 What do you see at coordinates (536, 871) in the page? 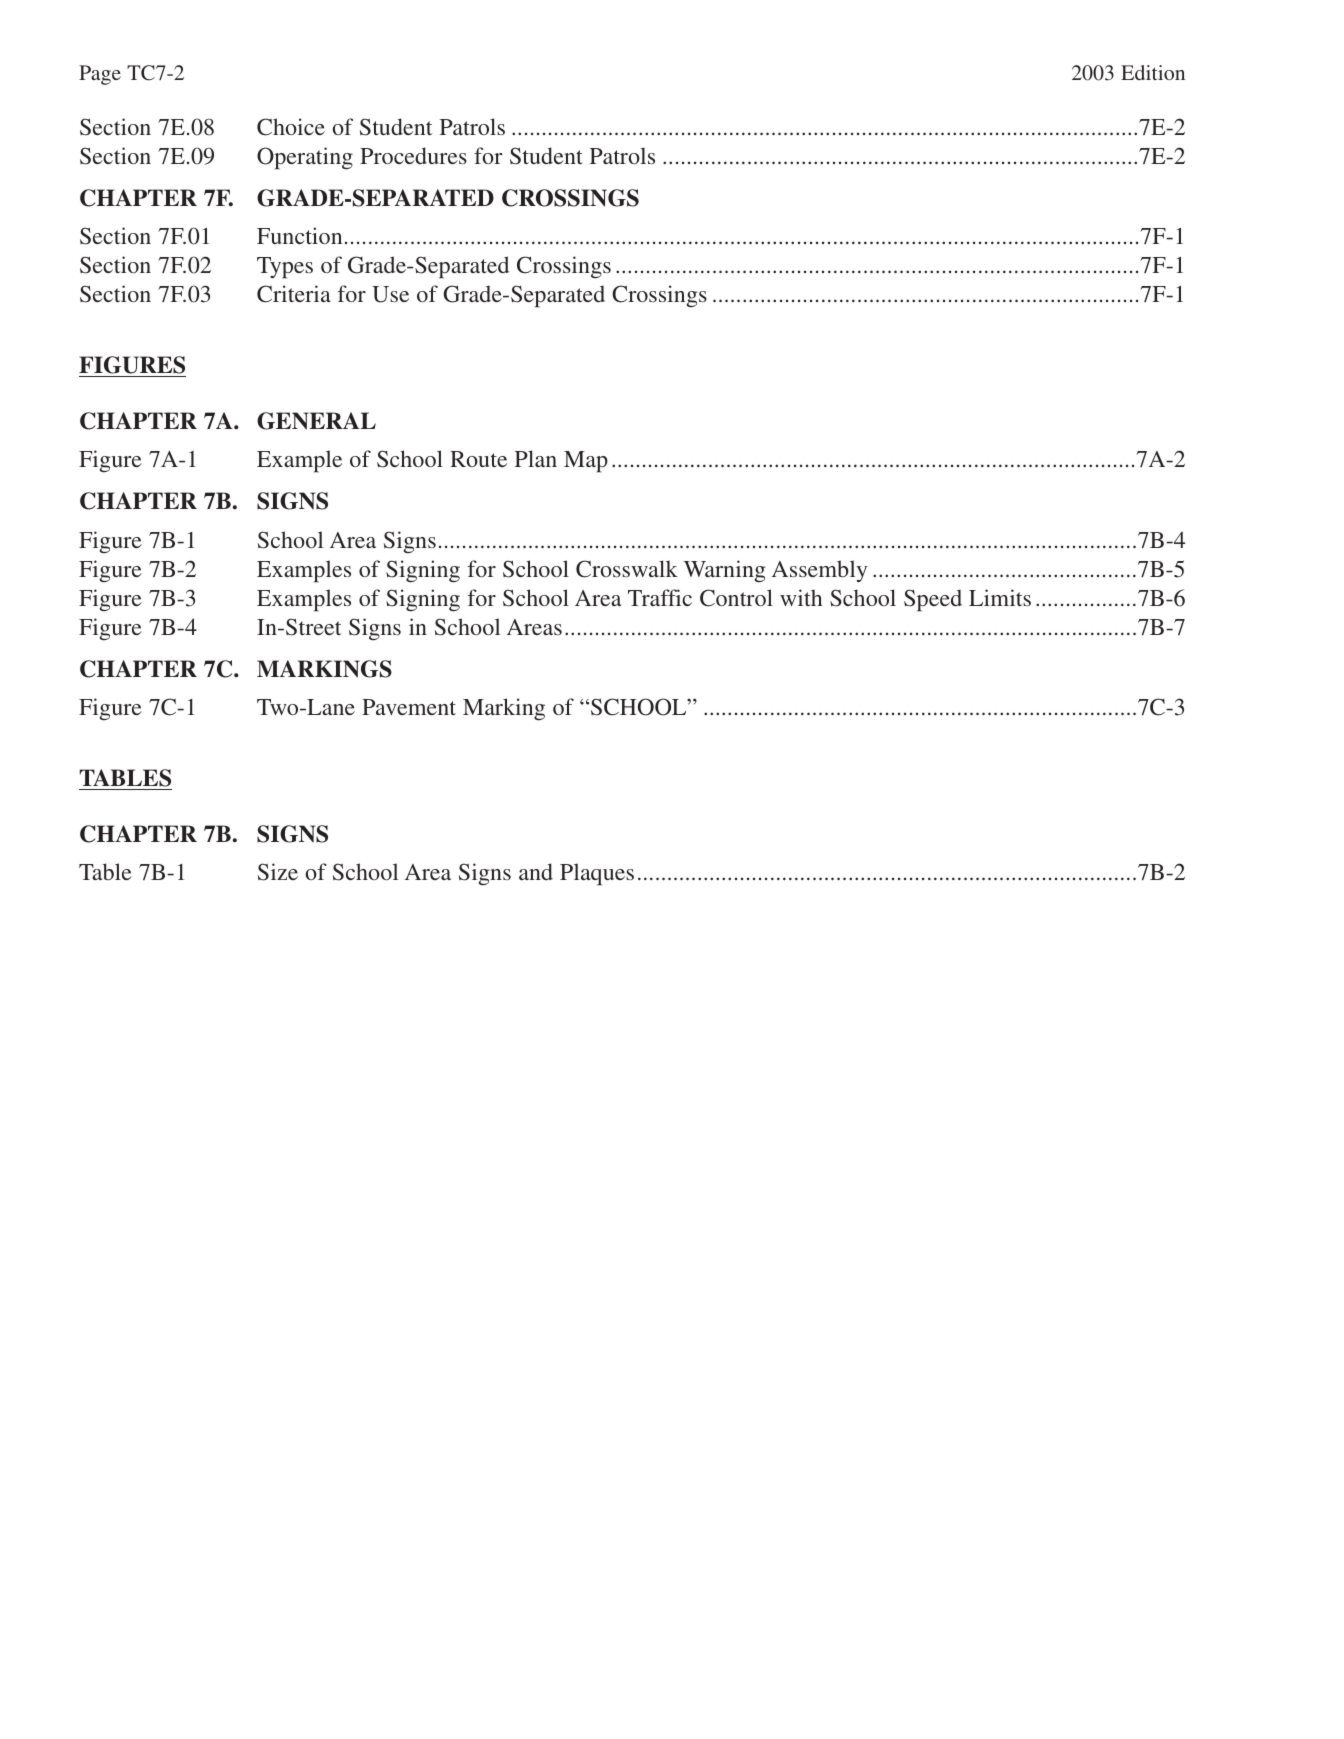
I see `and` at bounding box center [536, 871].
